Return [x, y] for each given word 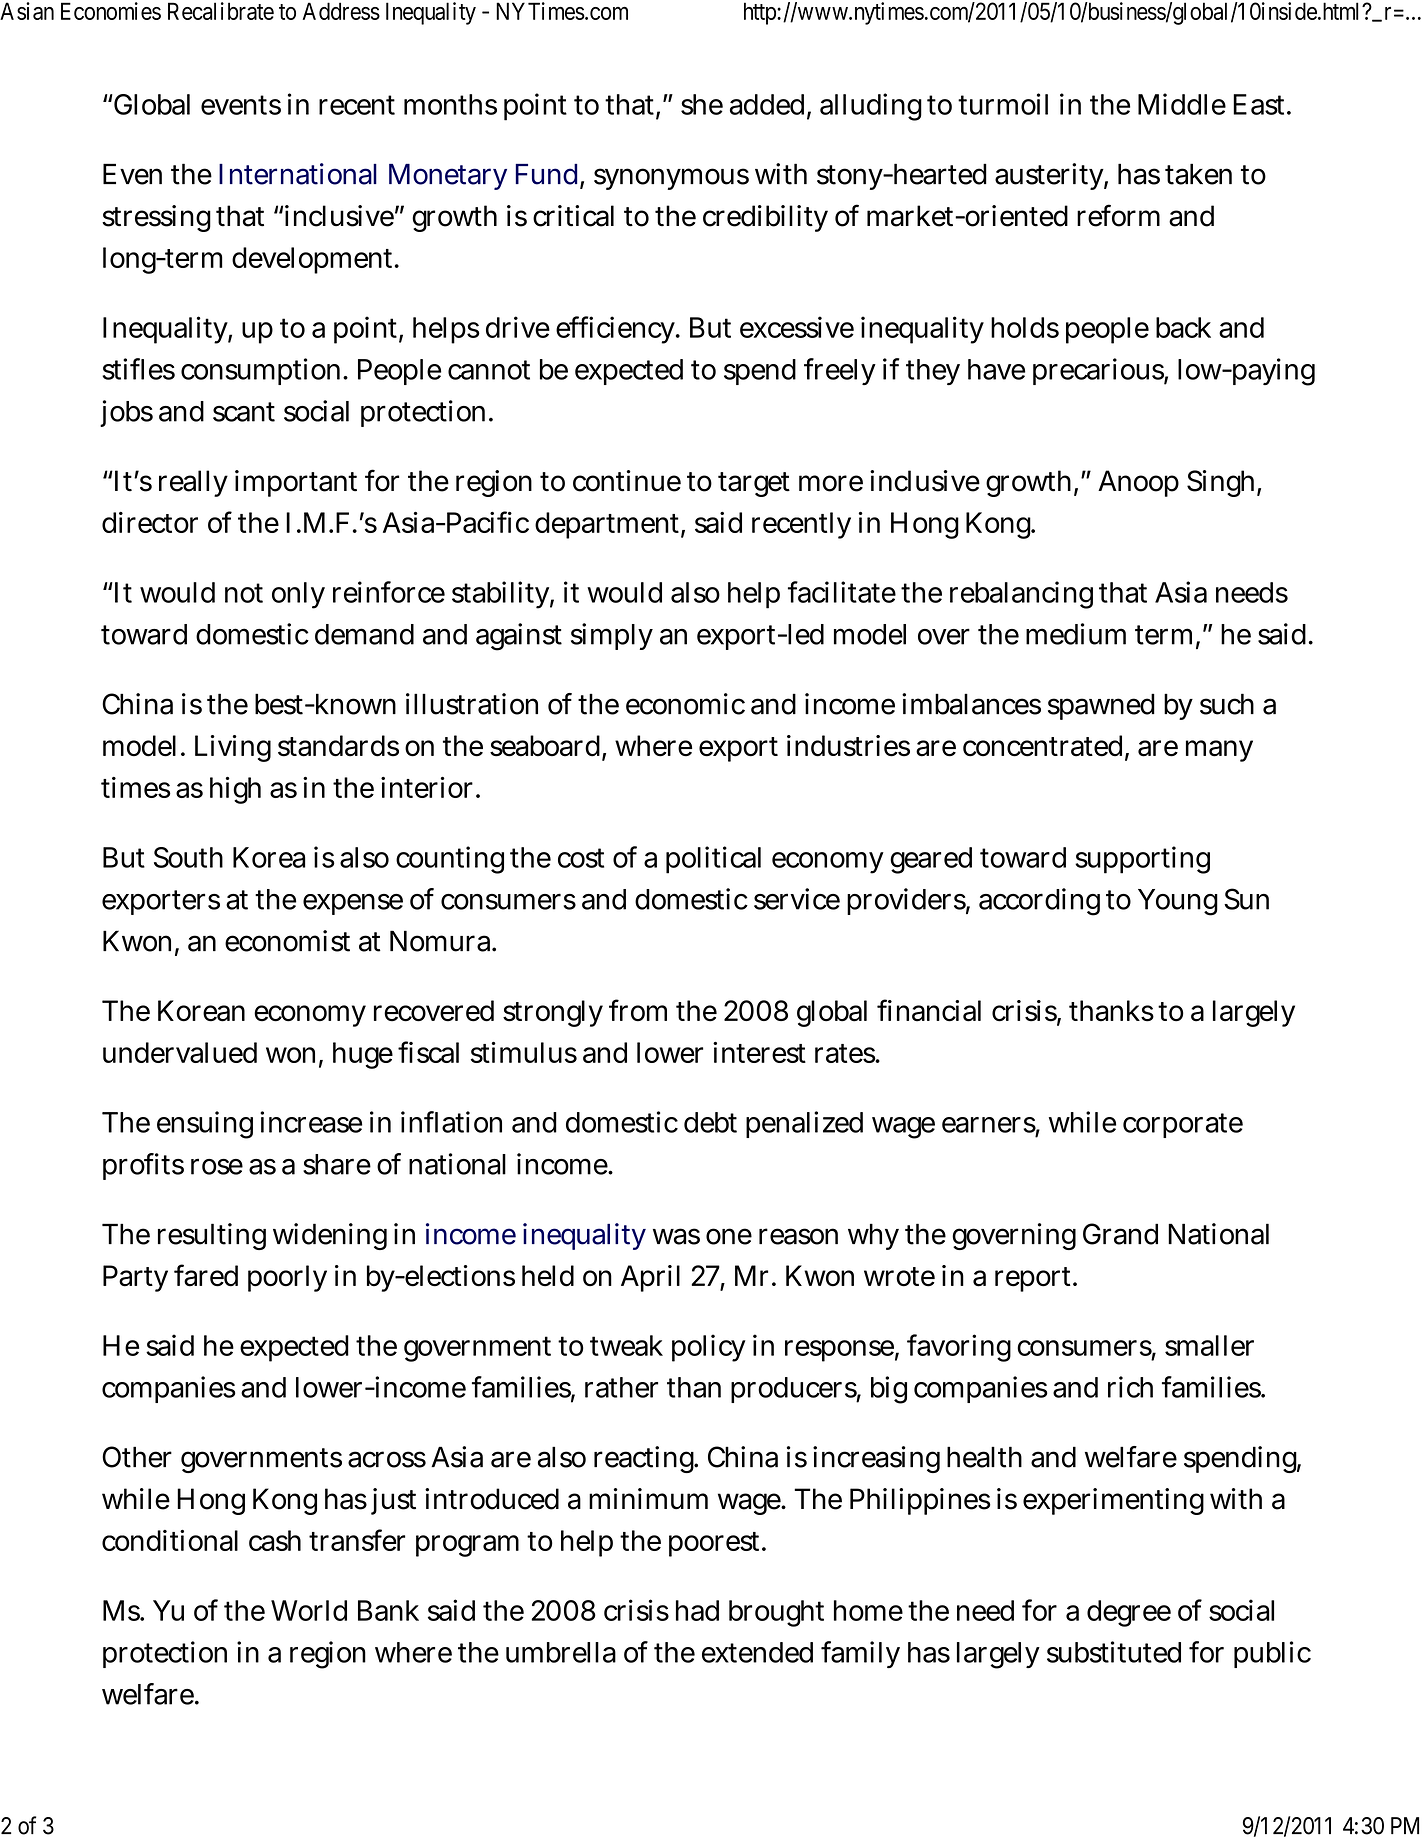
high [235, 790]
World [309, 1610]
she [702, 104]
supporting [1142, 860]
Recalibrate [221, 11]
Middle [1182, 104]
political [713, 860]
